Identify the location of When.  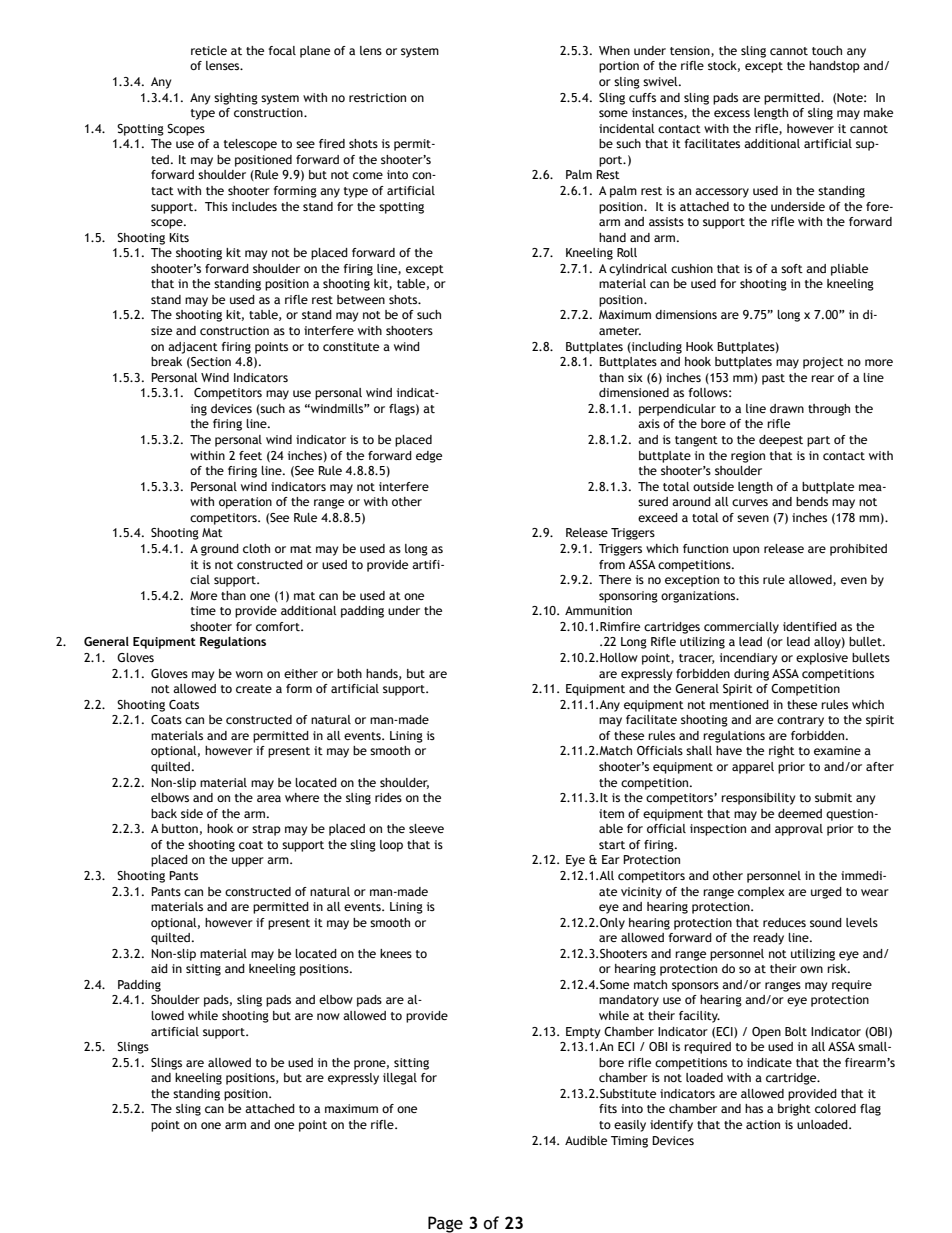
(614, 50).
